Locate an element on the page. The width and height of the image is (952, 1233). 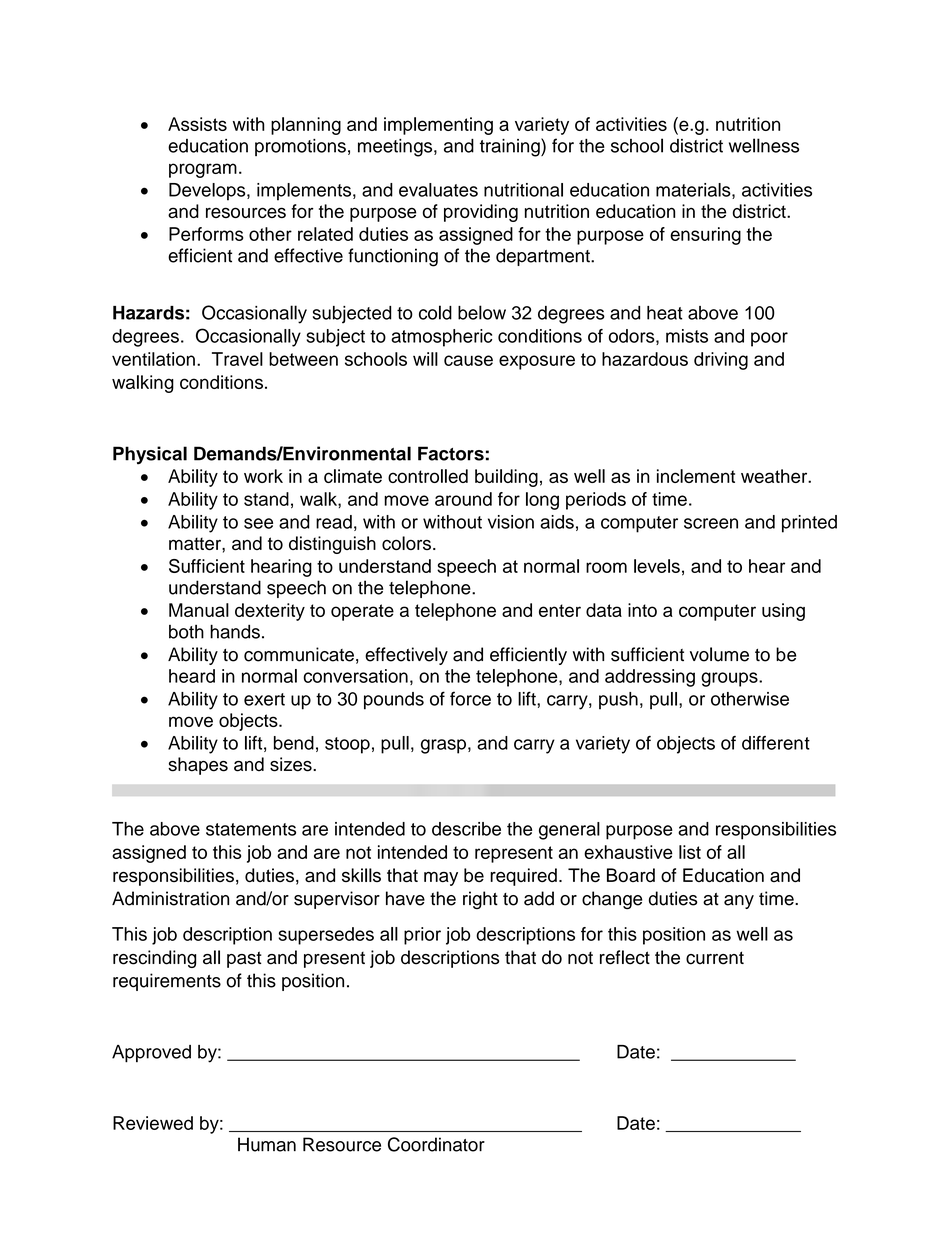
current is located at coordinates (715, 958).
